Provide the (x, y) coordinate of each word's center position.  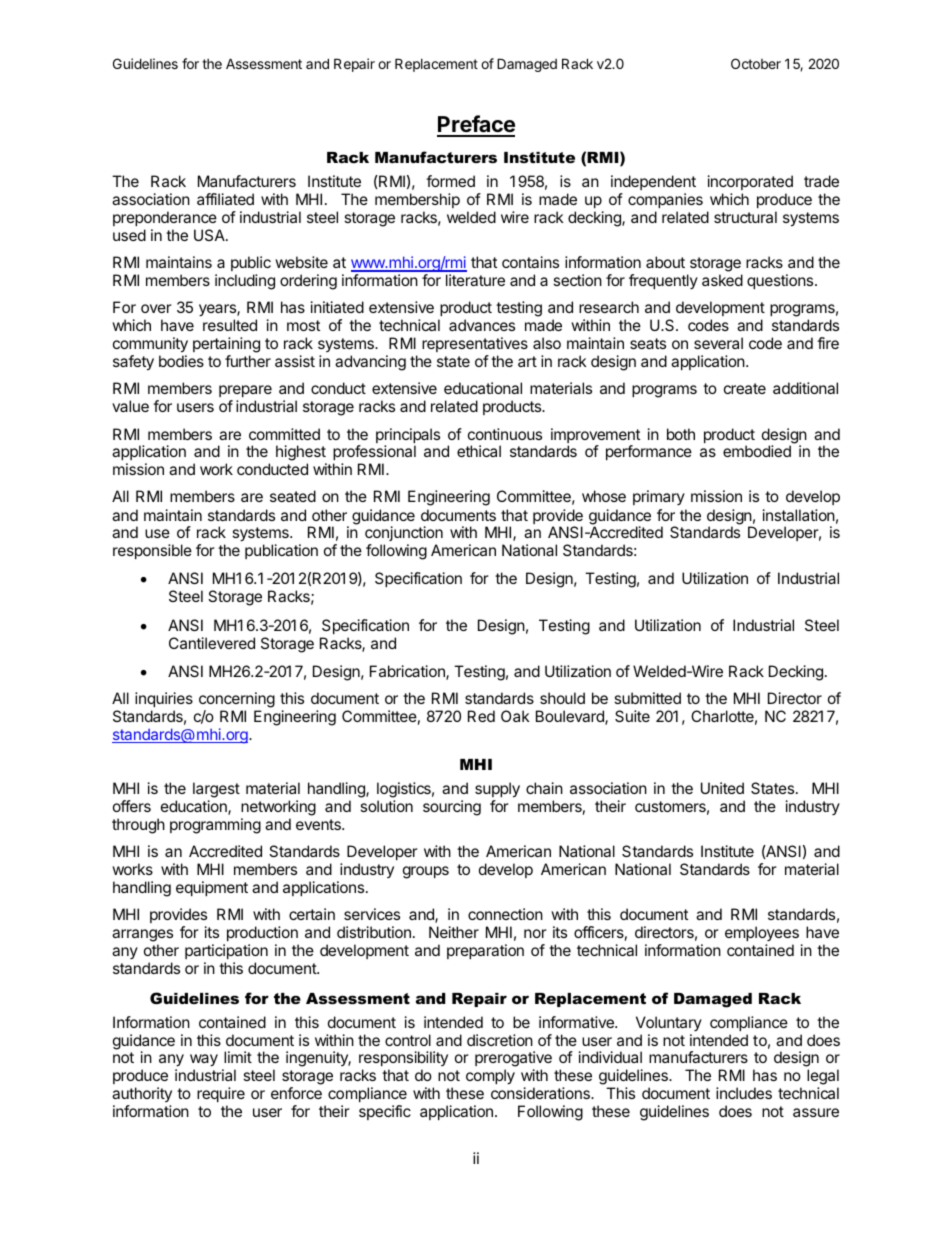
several (718, 343)
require (221, 1094)
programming (215, 826)
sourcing (452, 808)
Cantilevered (212, 643)
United (722, 788)
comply (490, 1077)
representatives (475, 344)
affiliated (225, 199)
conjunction (404, 535)
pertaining (226, 346)
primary (659, 497)
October (756, 63)
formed (450, 181)
